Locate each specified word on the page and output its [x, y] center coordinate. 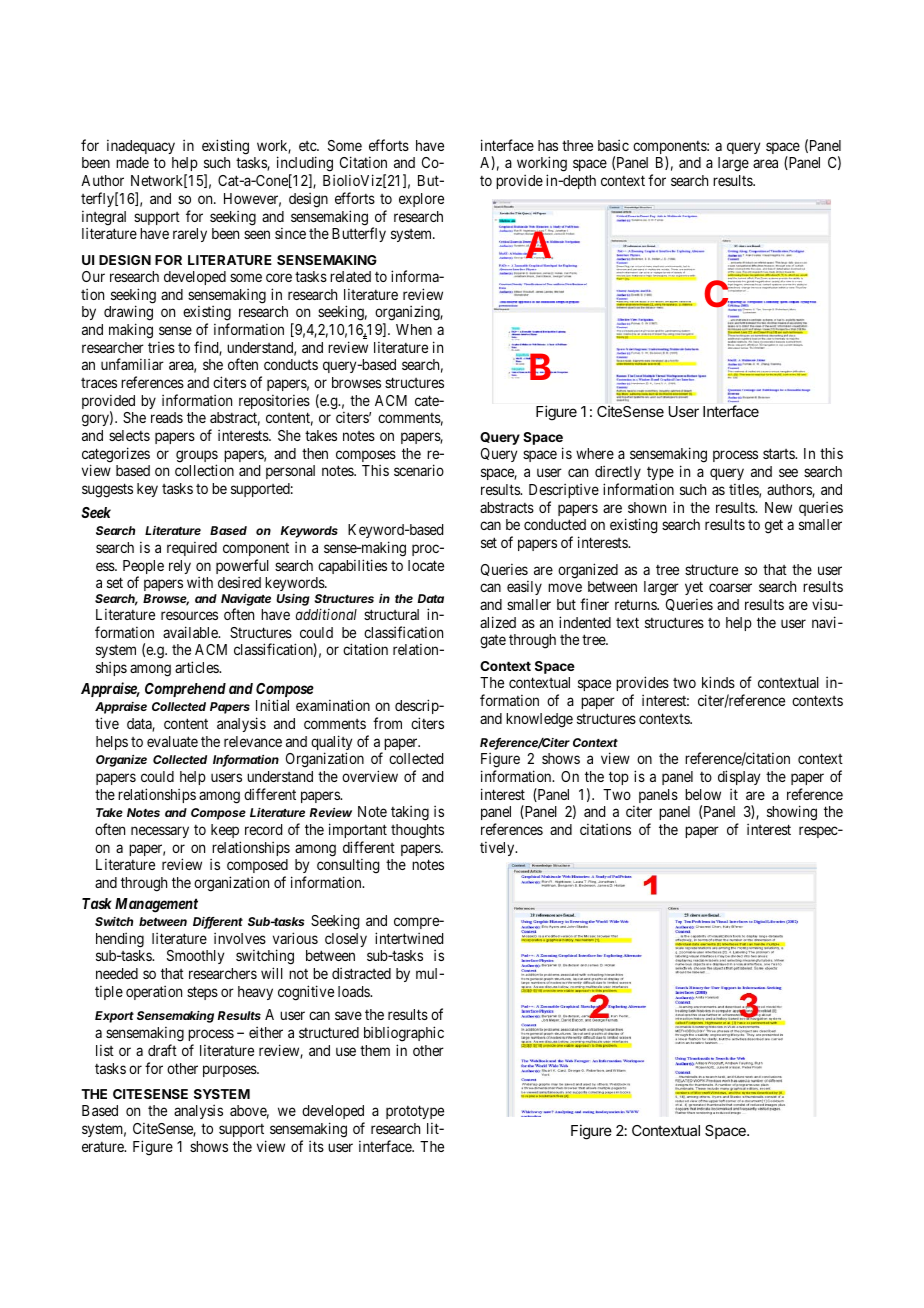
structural [391, 614]
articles [197, 667]
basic [613, 145]
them [375, 1050]
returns [636, 605]
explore [421, 200]
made [132, 162]
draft [162, 1050]
